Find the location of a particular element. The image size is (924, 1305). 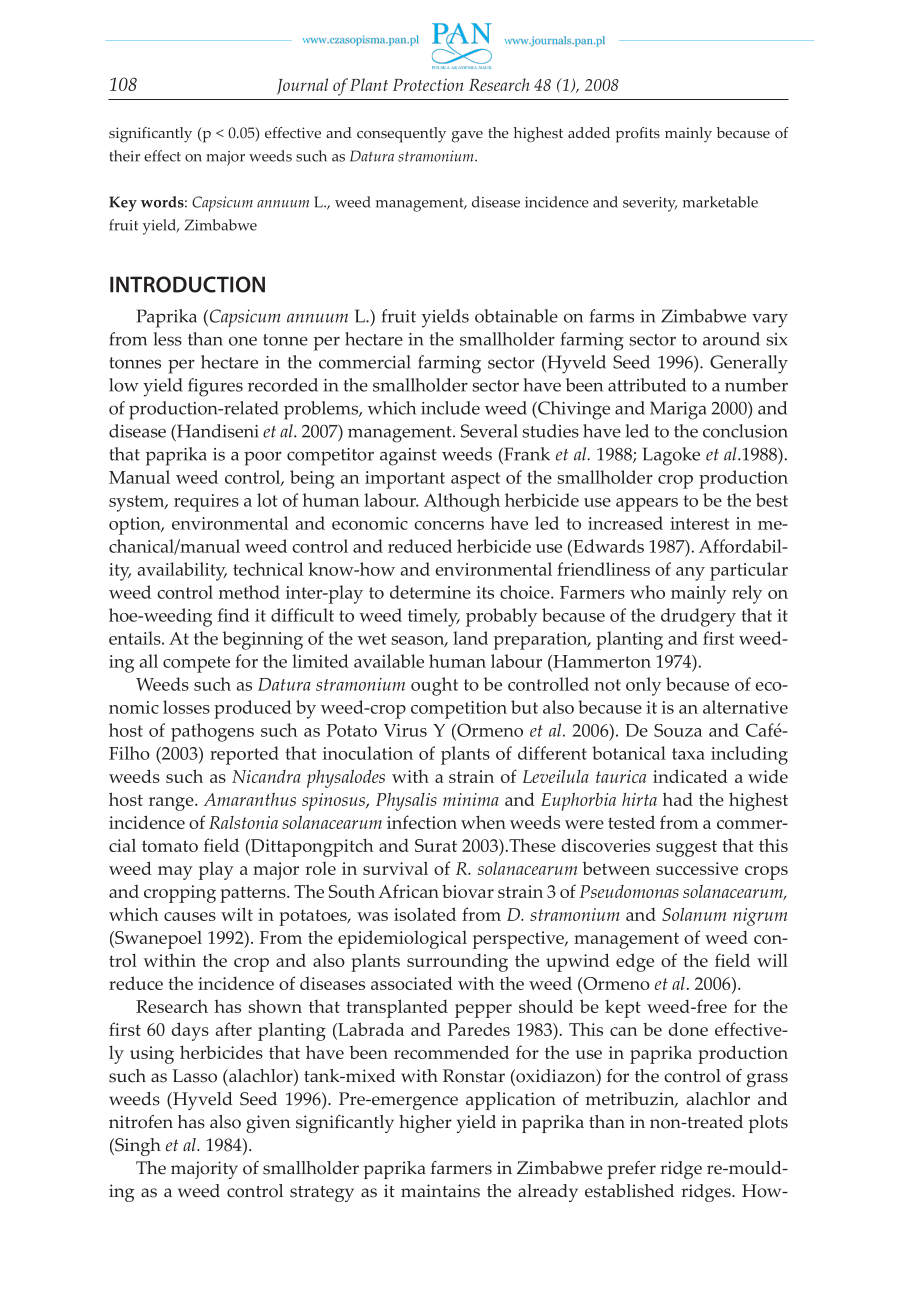

conclusion is located at coordinates (745, 431).
